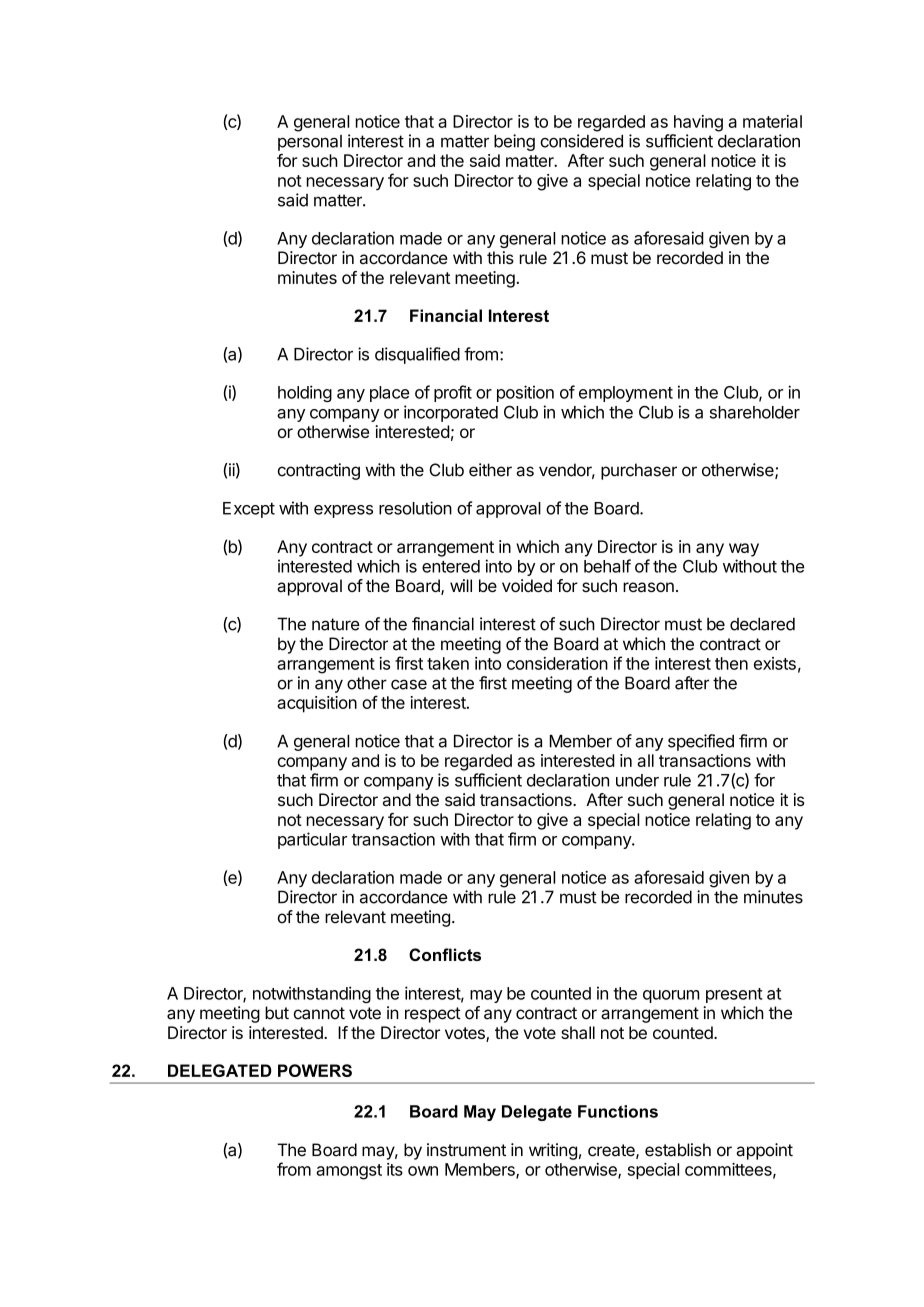  I want to click on voided, so click(527, 585).
